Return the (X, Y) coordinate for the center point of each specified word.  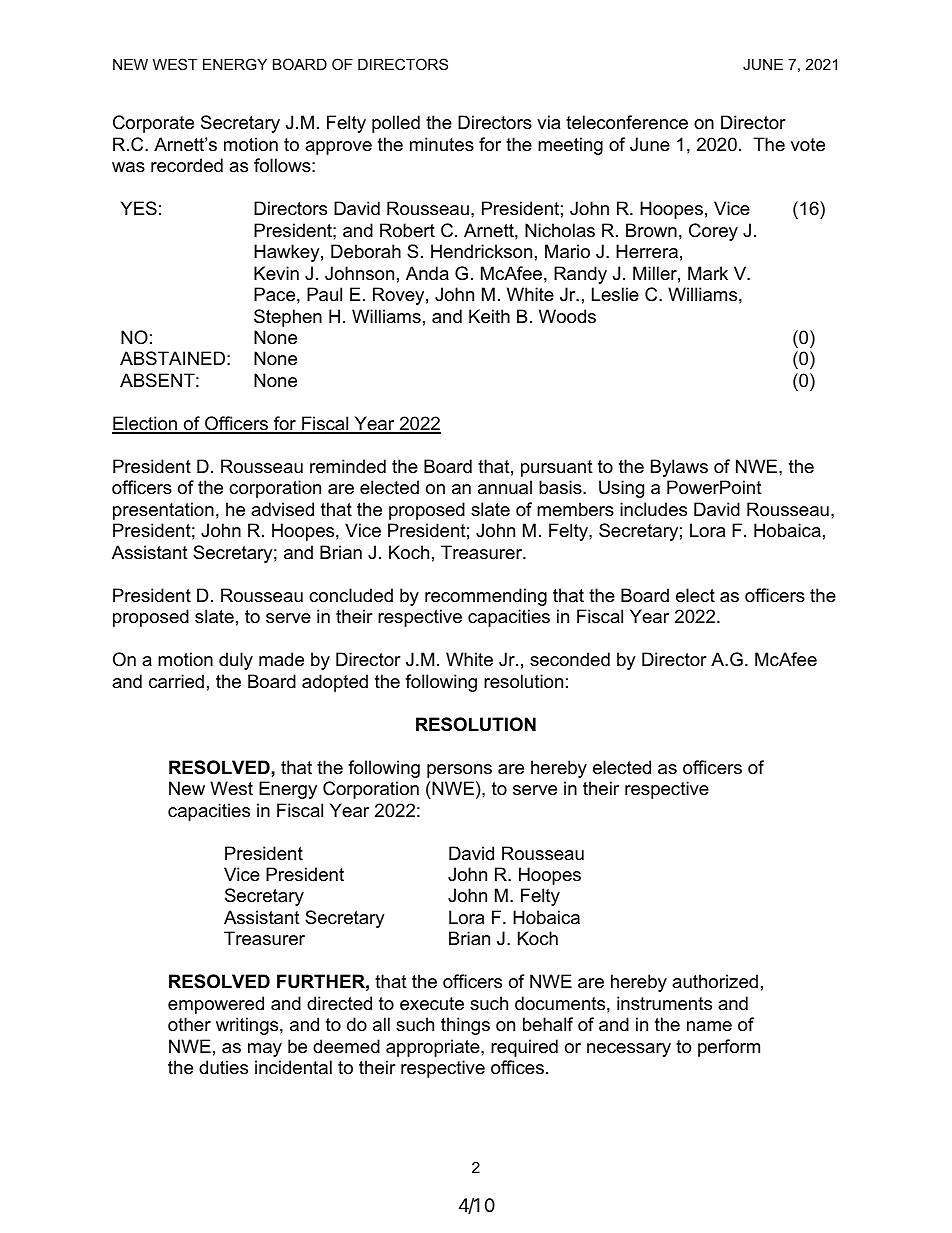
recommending (486, 597)
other (189, 1024)
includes (653, 509)
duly (236, 661)
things (465, 1026)
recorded (187, 165)
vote (808, 145)
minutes (442, 144)
